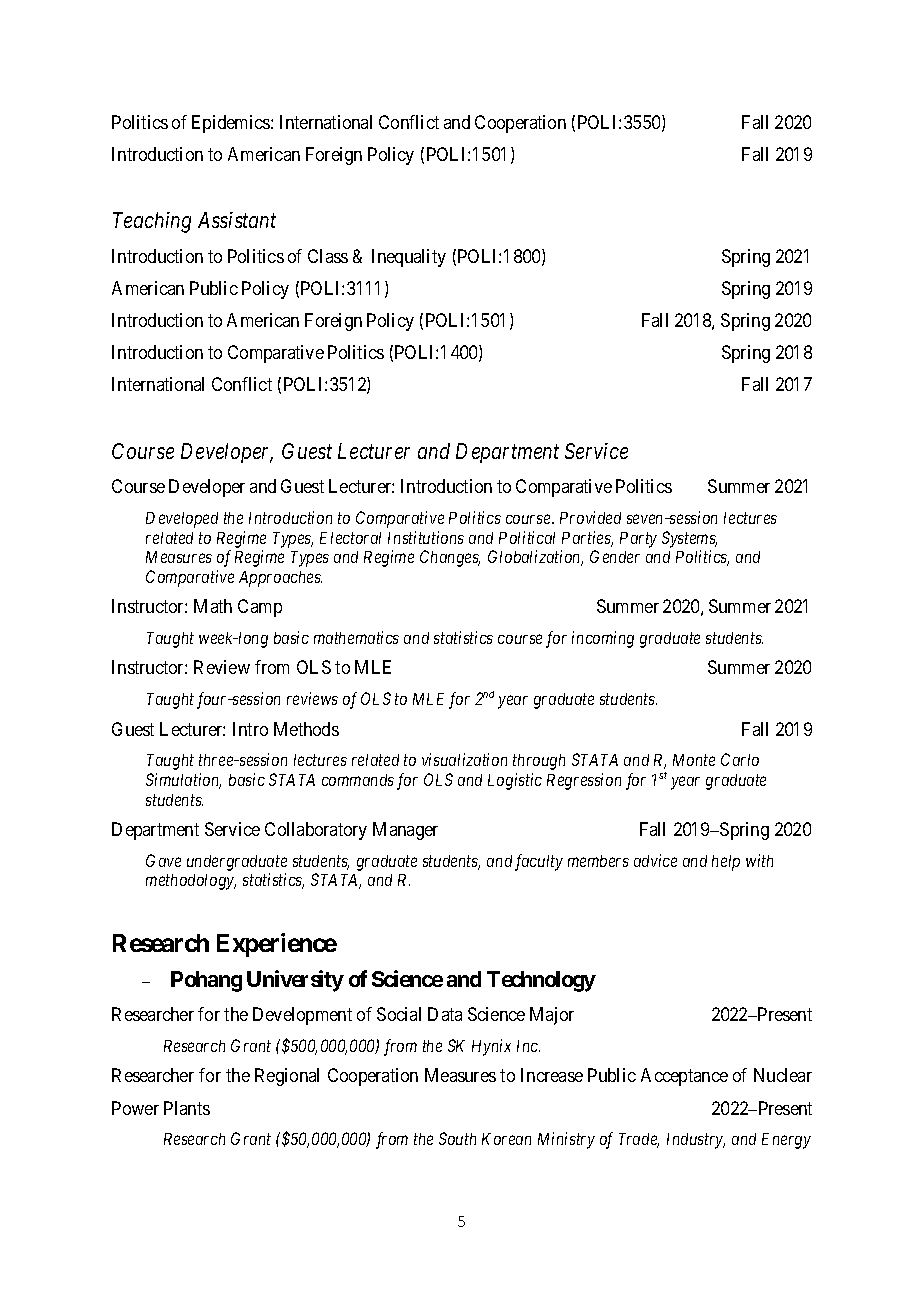 The width and height of the document is (924, 1308). Describe the element at coordinates (426, 537) in the document. I see `Institutions` at that location.
